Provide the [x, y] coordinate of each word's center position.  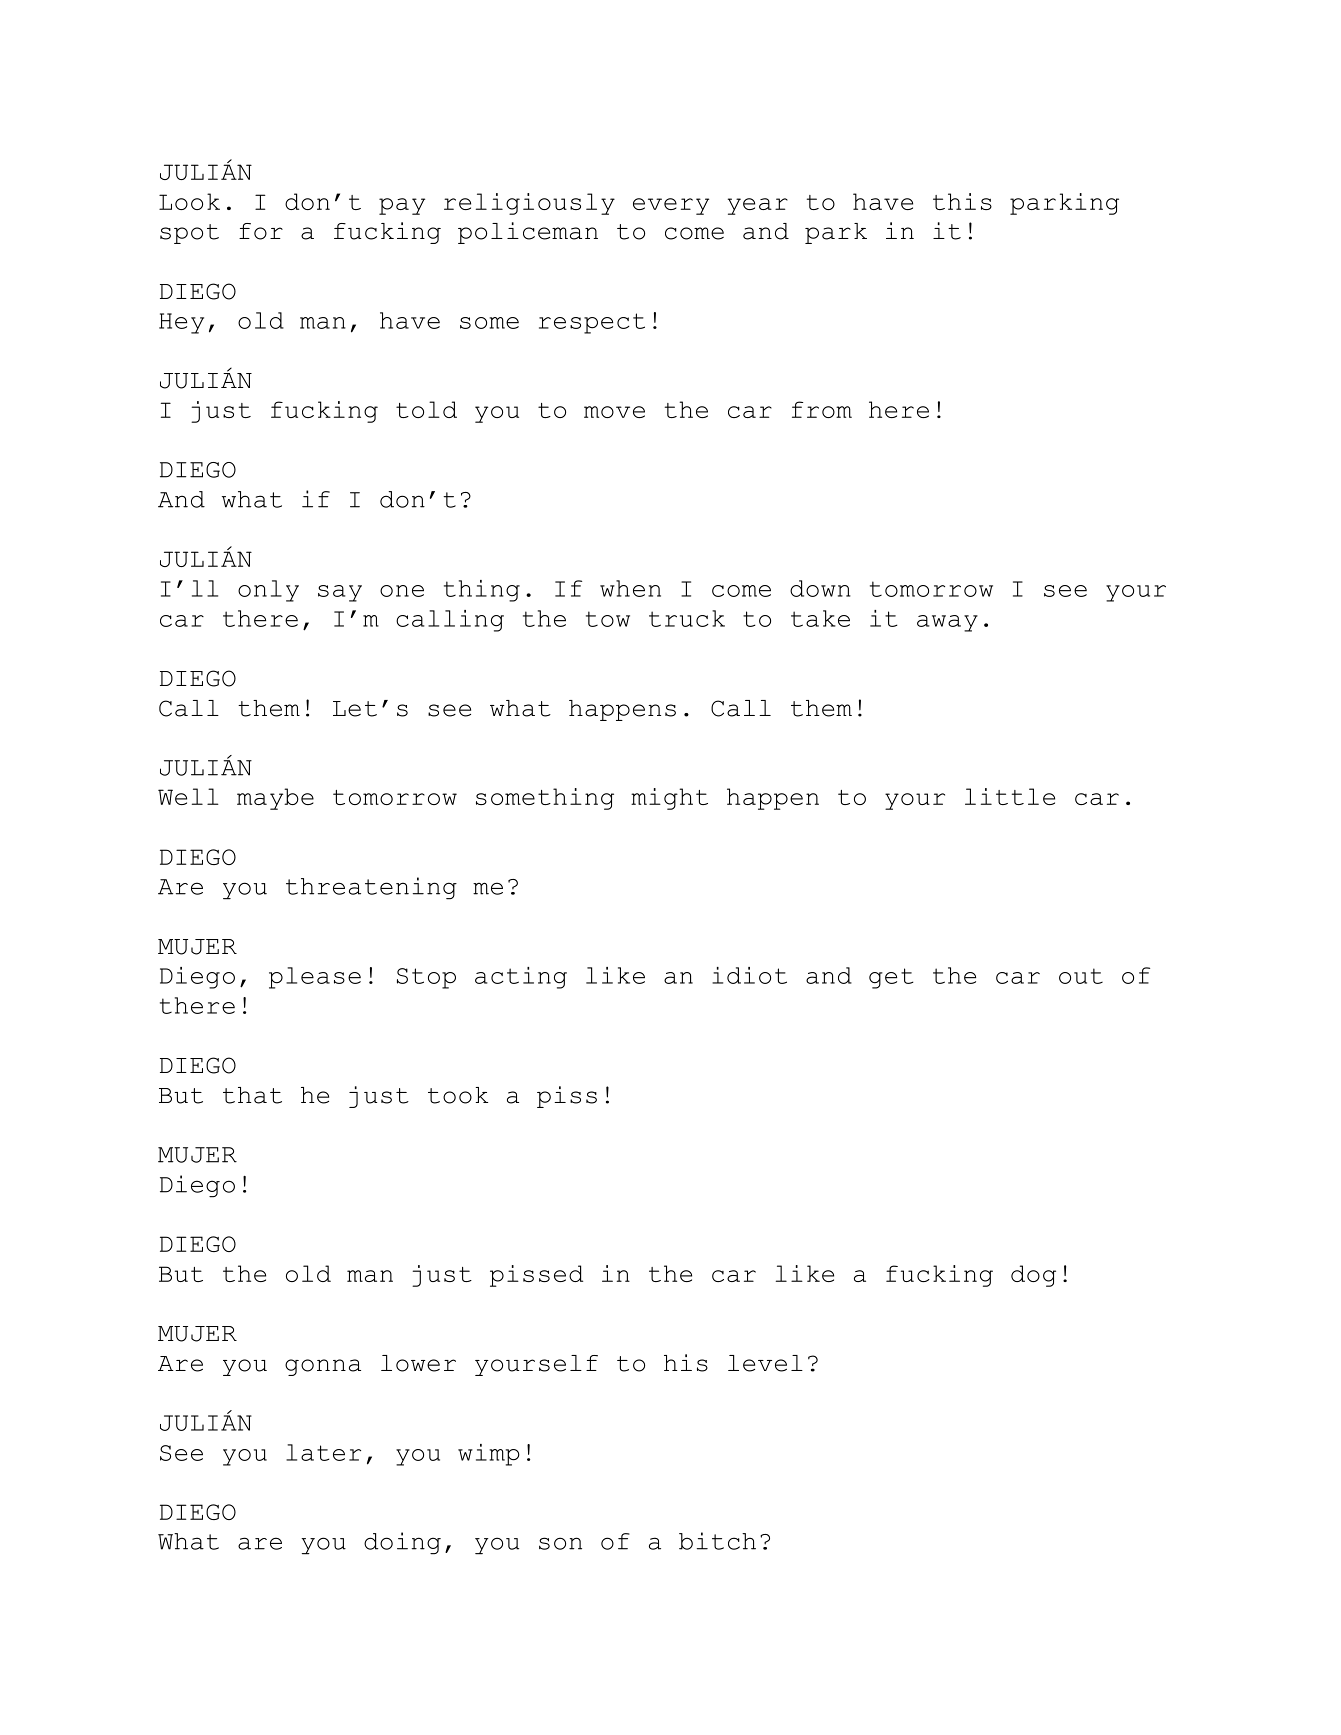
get [891, 978]
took [458, 1095]
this [962, 201]
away [947, 623]
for [261, 231]
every [671, 206]
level [765, 1363]
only [268, 591]
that [252, 1095]
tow [608, 619]
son [560, 1543]
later [323, 1452]
